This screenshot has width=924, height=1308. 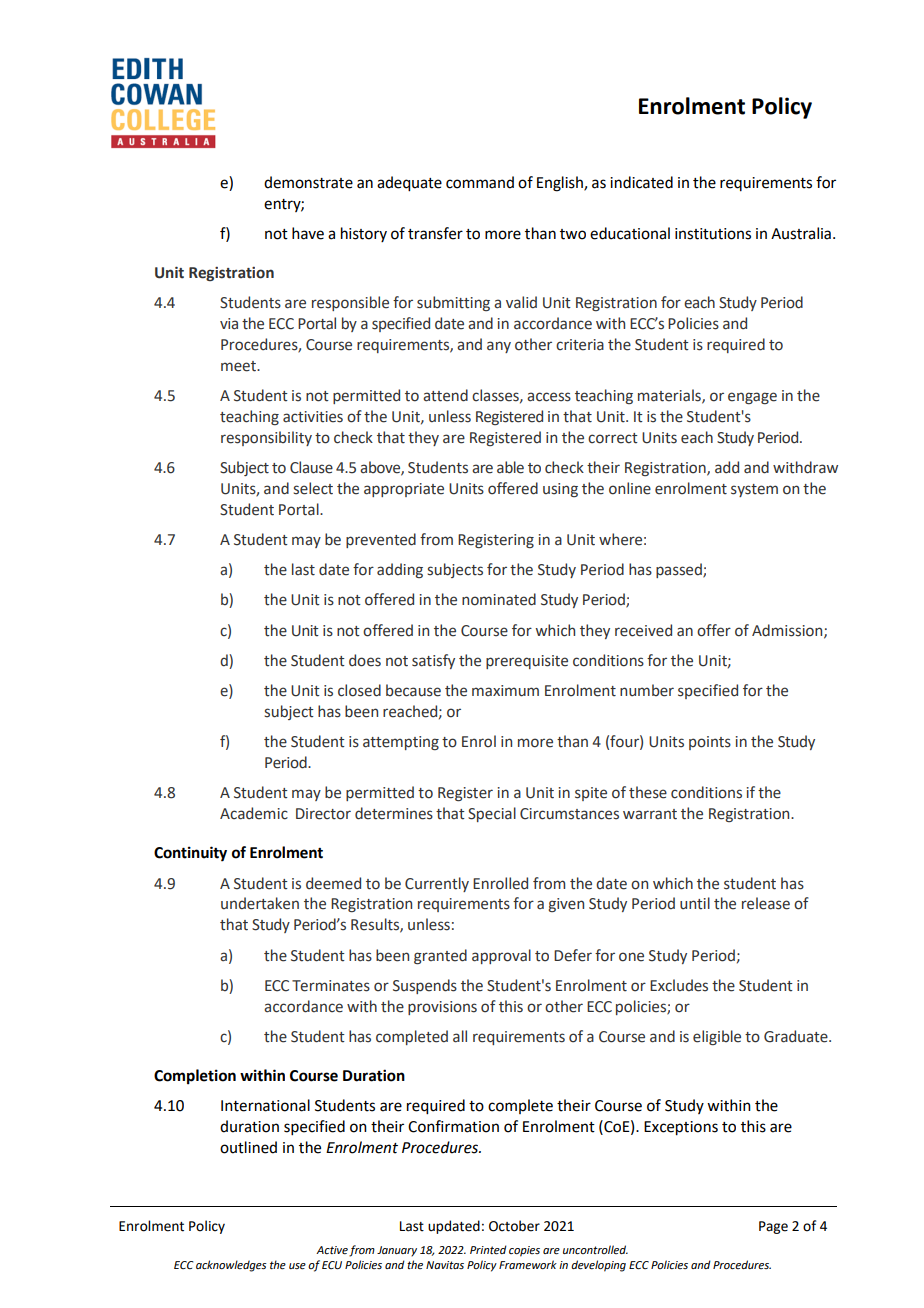 What do you see at coordinates (231, 1266) in the screenshot?
I see `acknowledges` at bounding box center [231, 1266].
